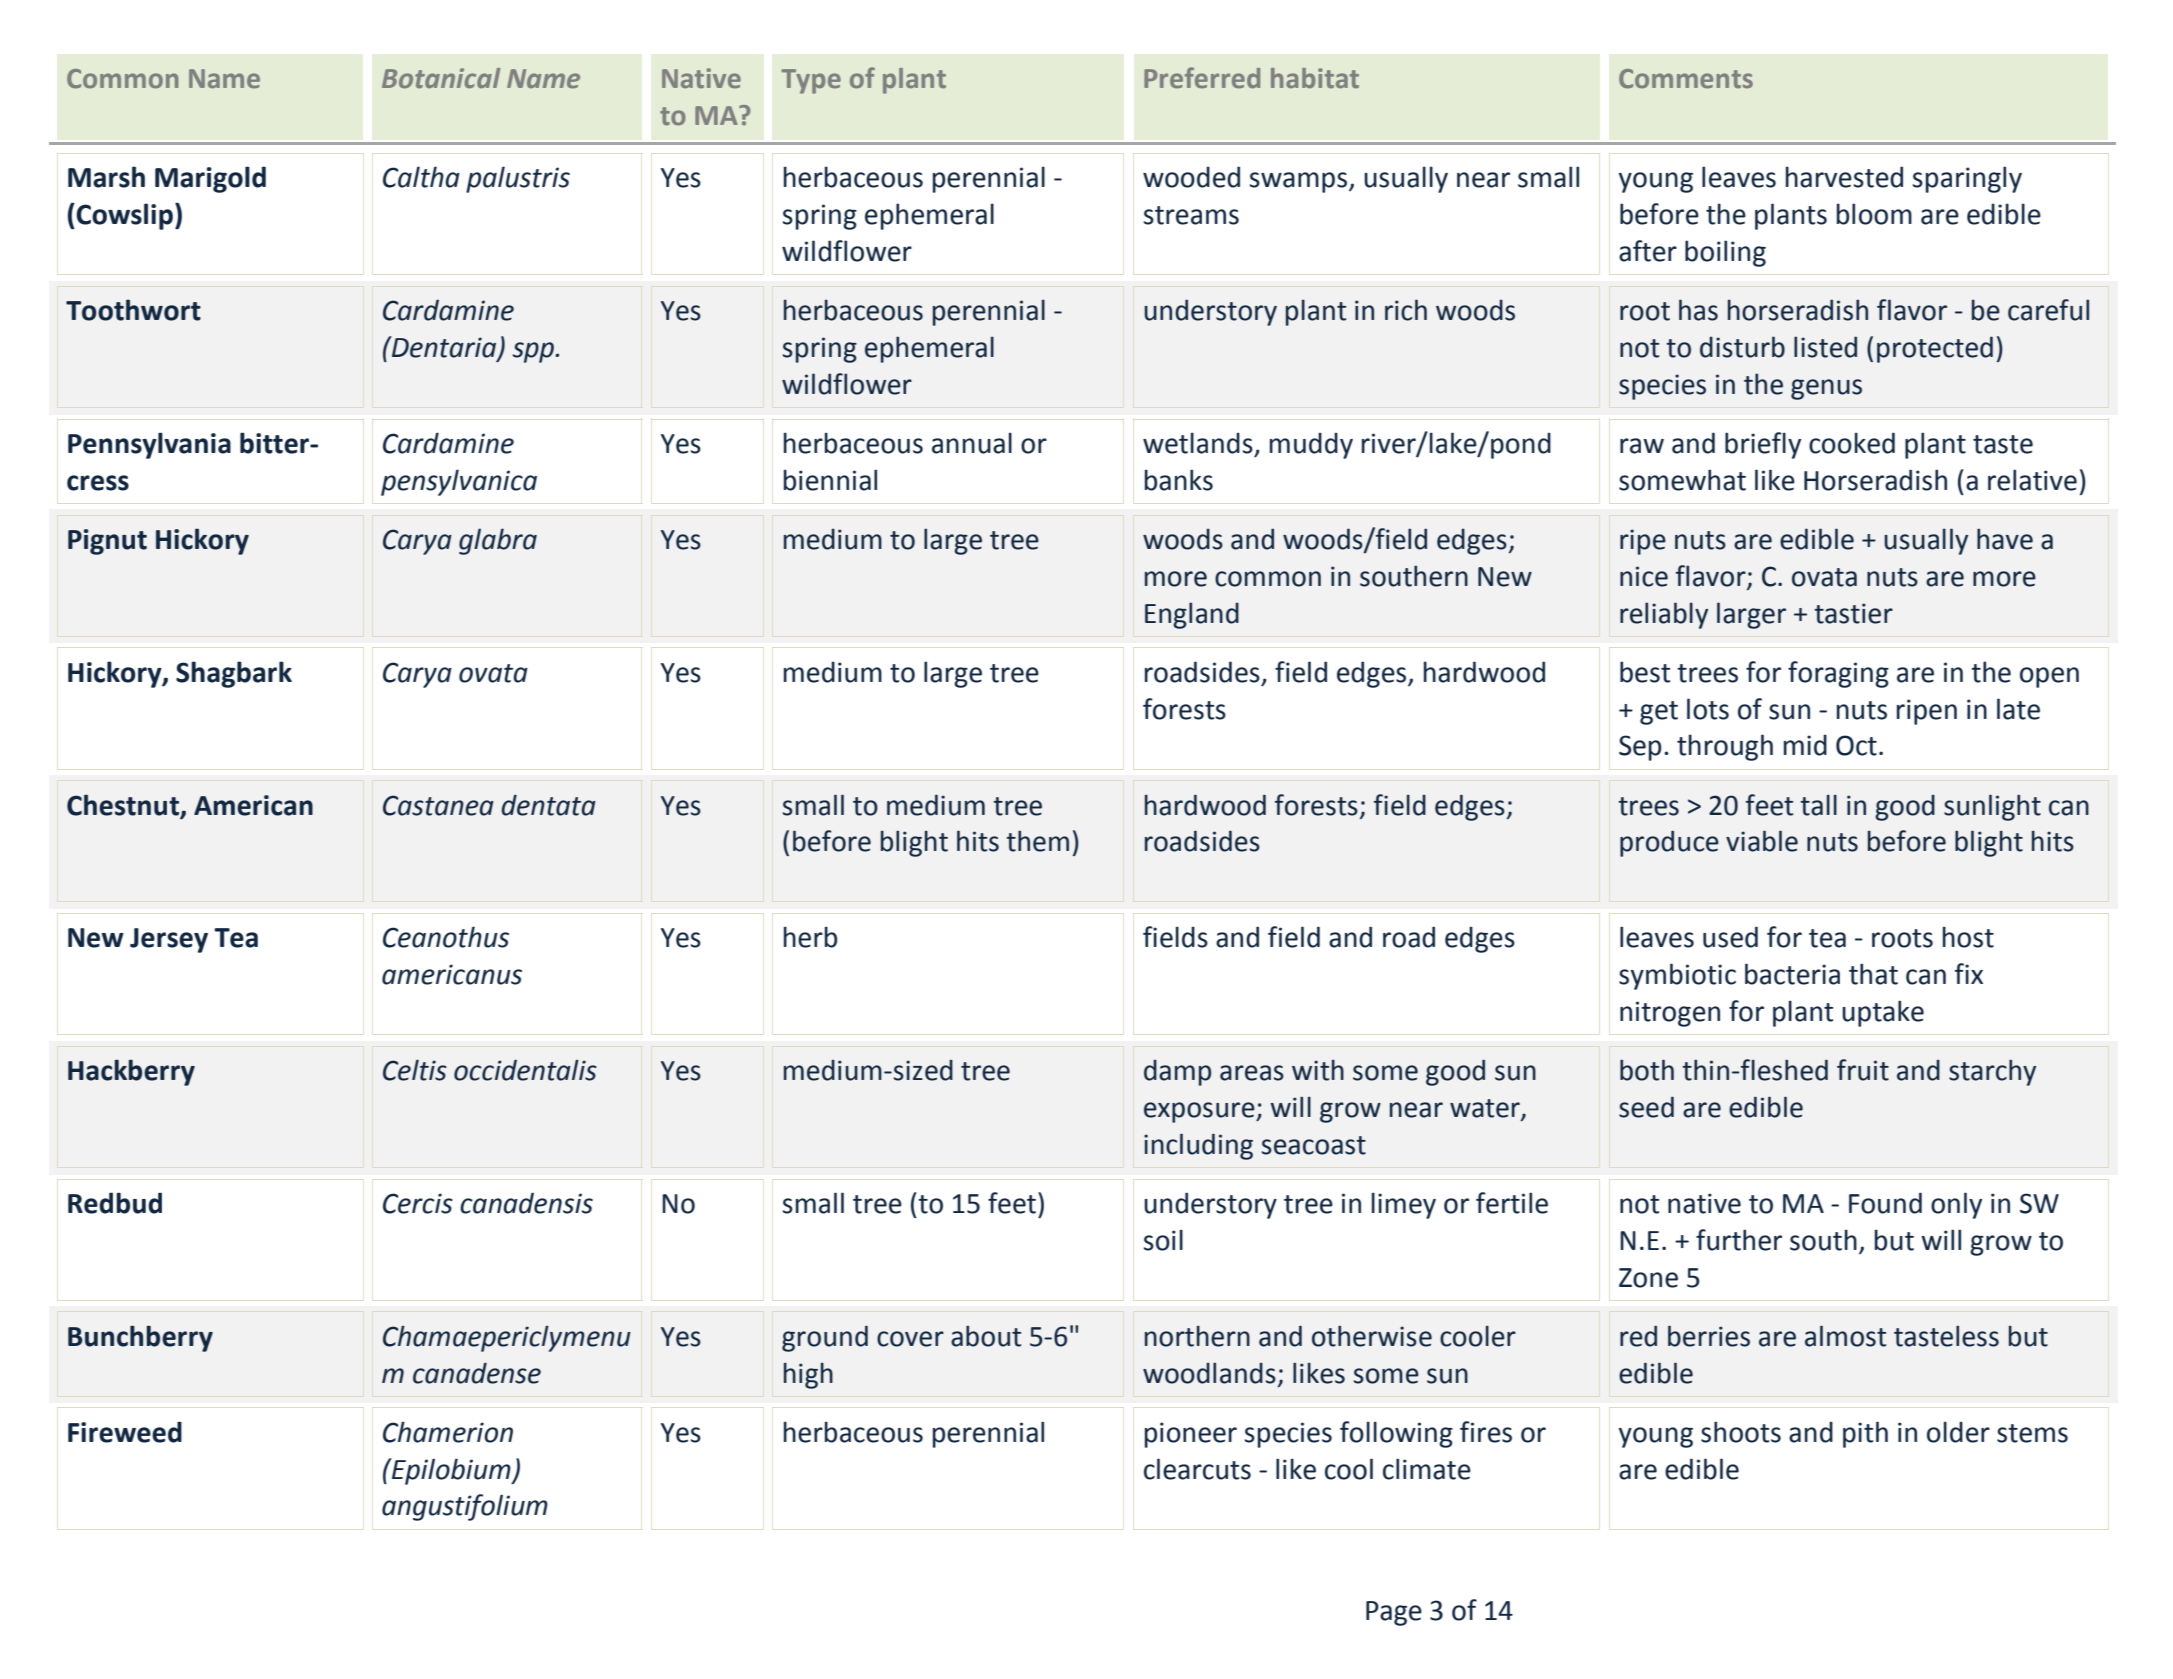 The height and width of the page is (1679, 2173). What do you see at coordinates (441, 78) in the page?
I see `Botanical` at bounding box center [441, 78].
